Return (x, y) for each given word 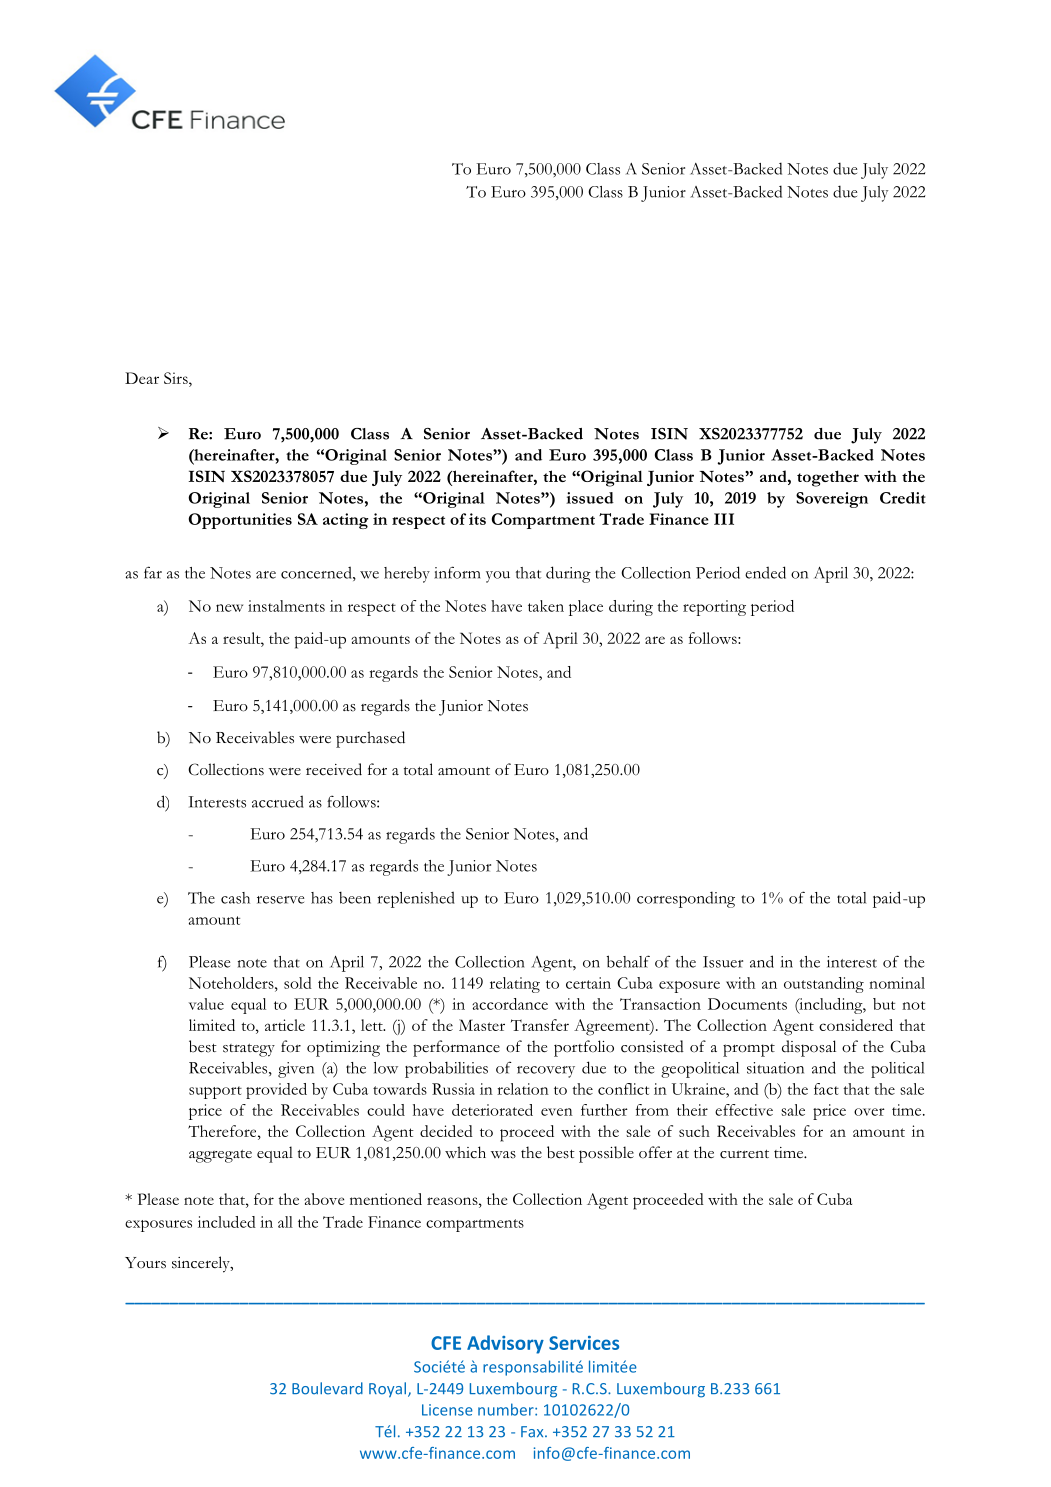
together (828, 478)
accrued (278, 801)
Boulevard (327, 1388)
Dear (142, 378)
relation (523, 1089)
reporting (714, 608)
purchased (370, 739)
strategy (249, 1050)
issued (590, 498)
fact (826, 1089)
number (507, 1409)
